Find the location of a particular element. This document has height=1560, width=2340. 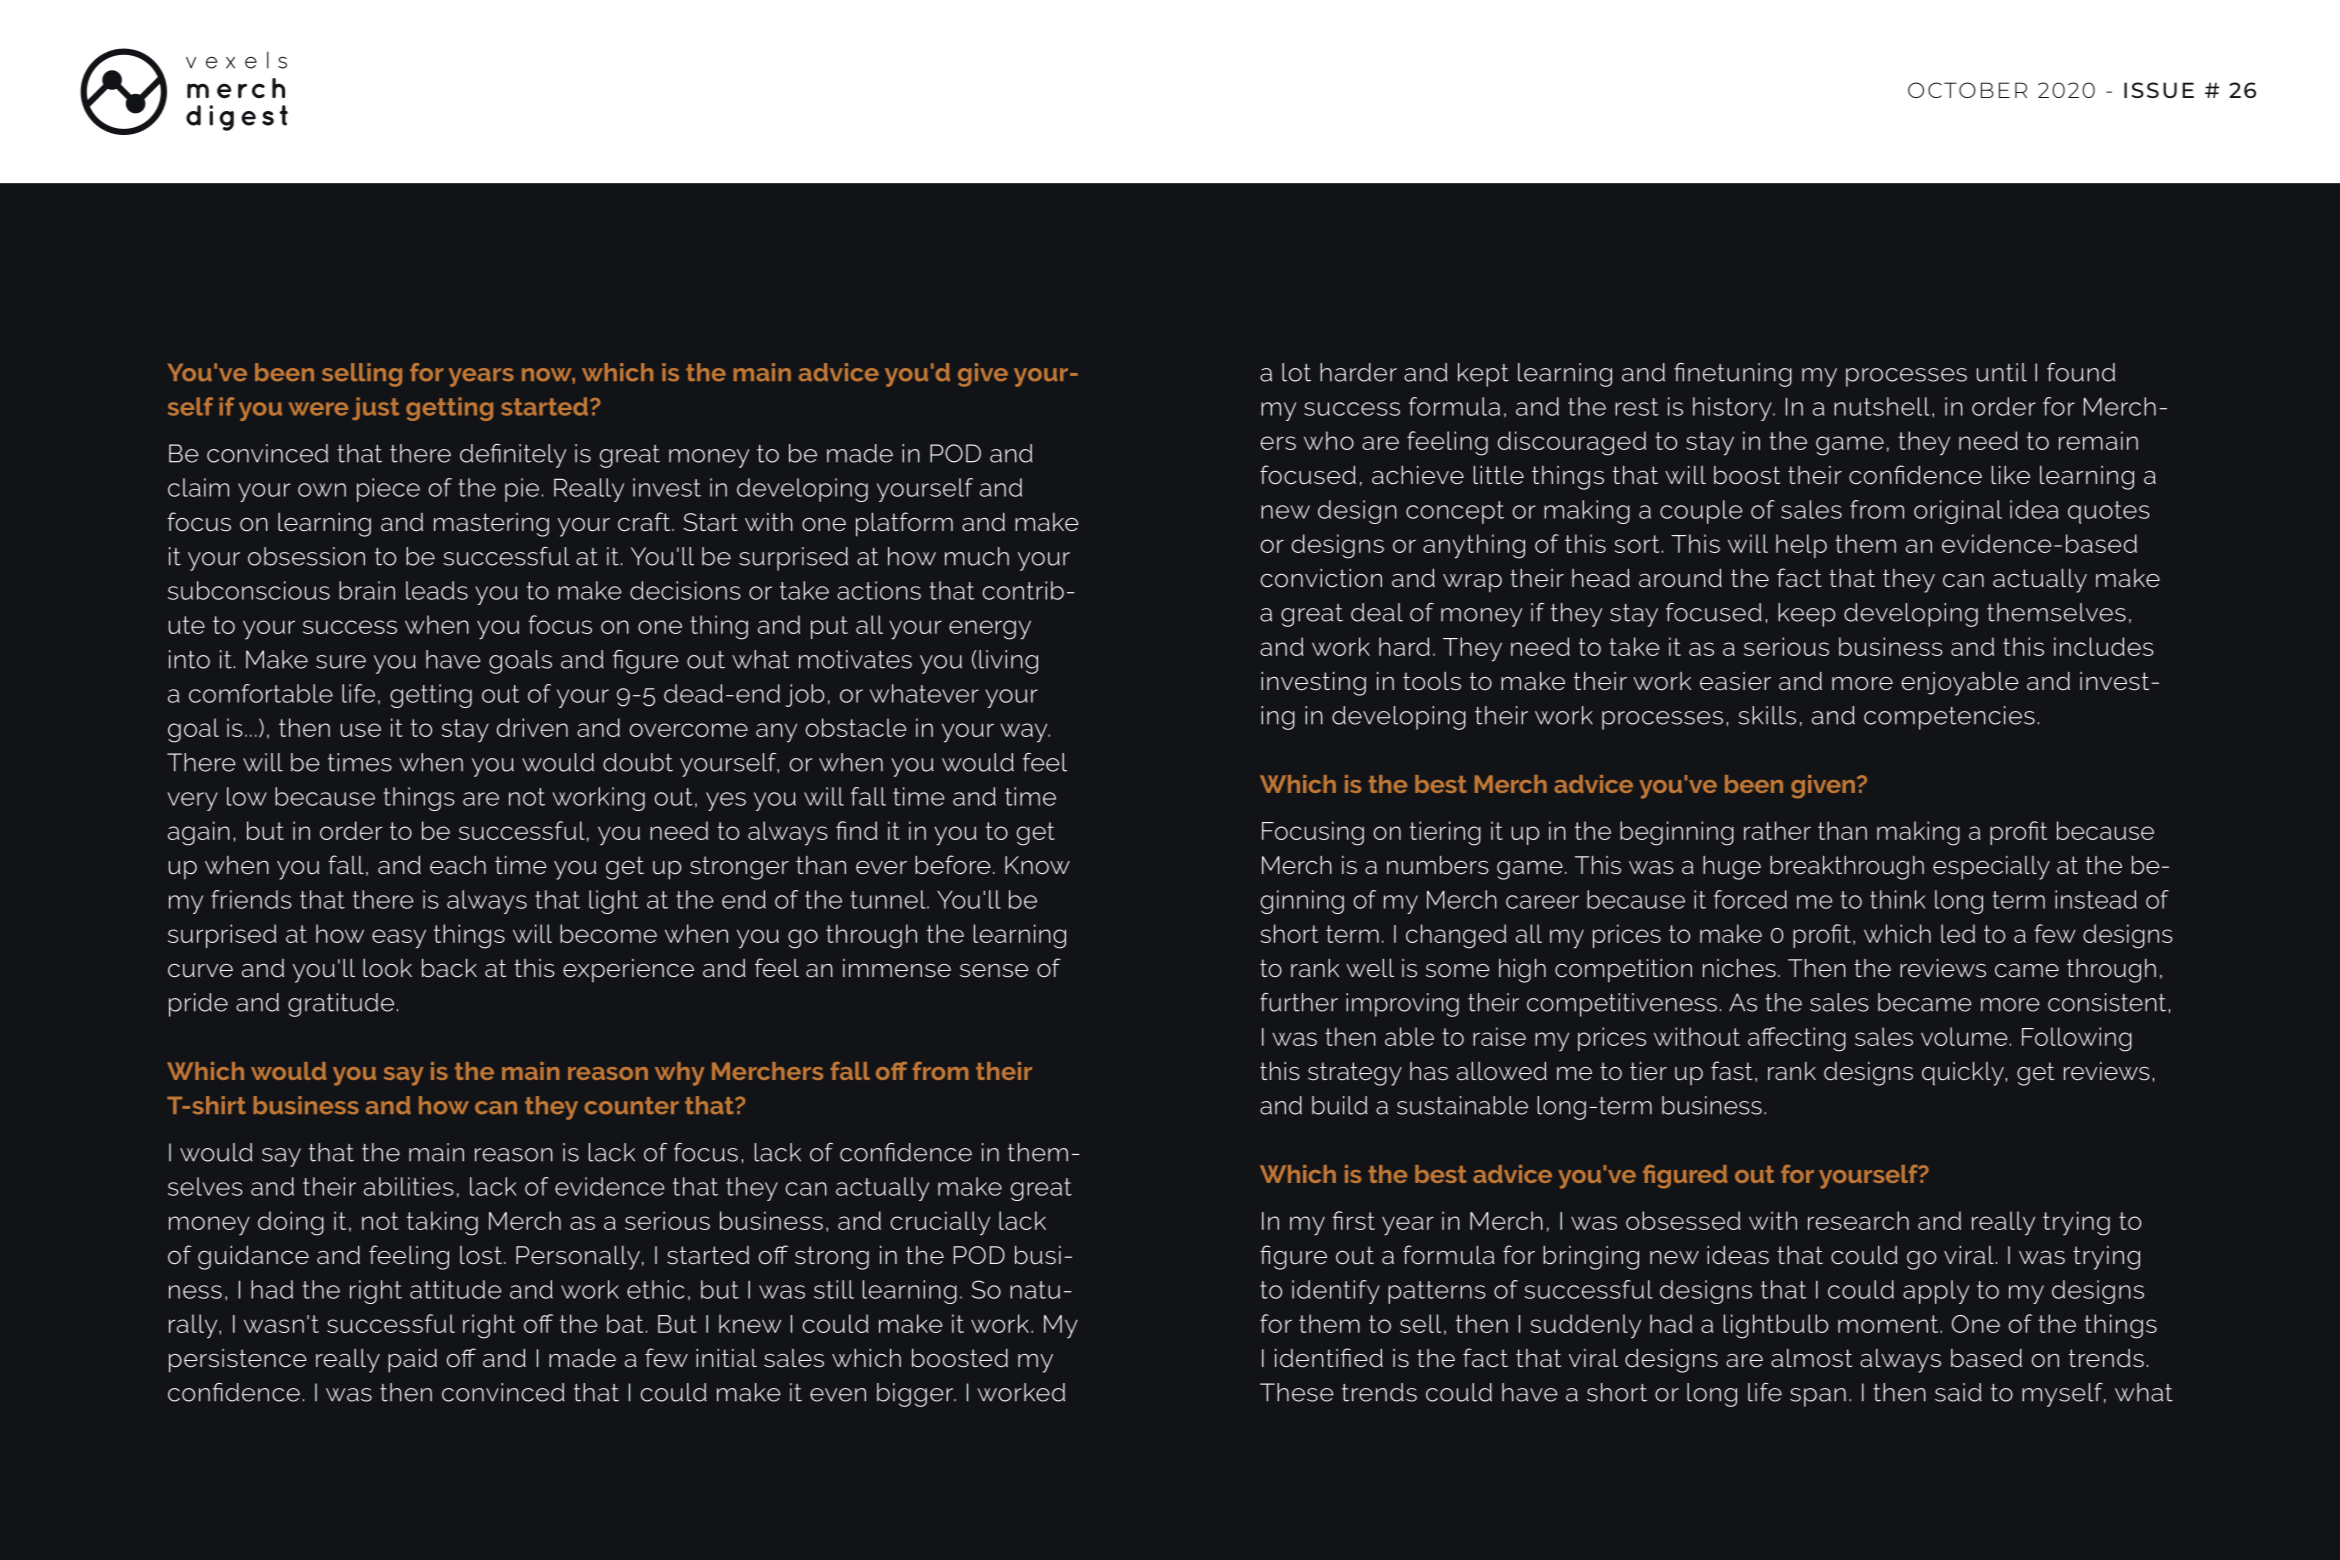

driven is located at coordinates (532, 727).
